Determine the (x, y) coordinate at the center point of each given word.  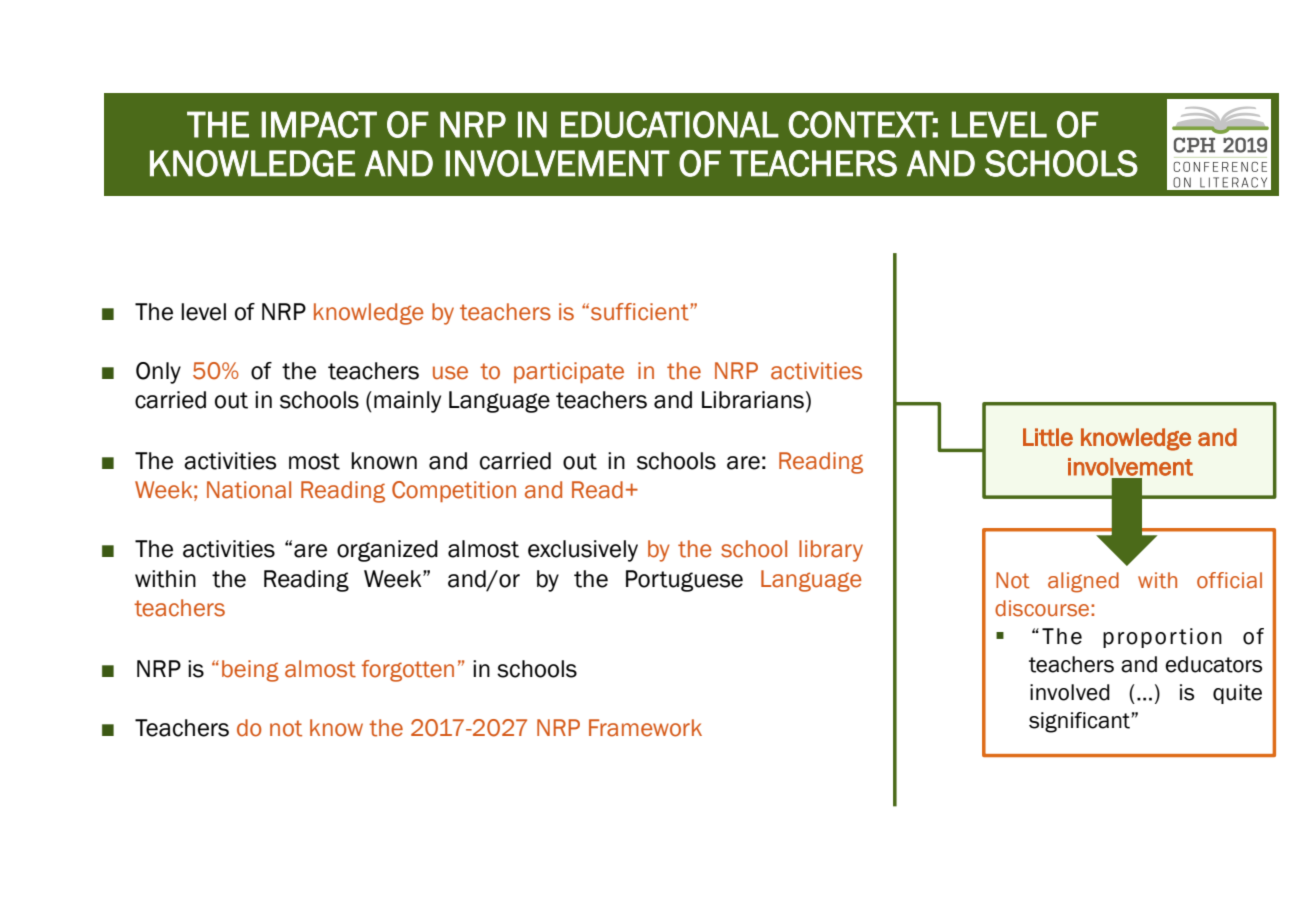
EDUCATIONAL (670, 124)
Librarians (753, 400)
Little (1048, 437)
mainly (407, 402)
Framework (645, 728)
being (250, 671)
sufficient (641, 312)
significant (1079, 722)
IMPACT (319, 124)
